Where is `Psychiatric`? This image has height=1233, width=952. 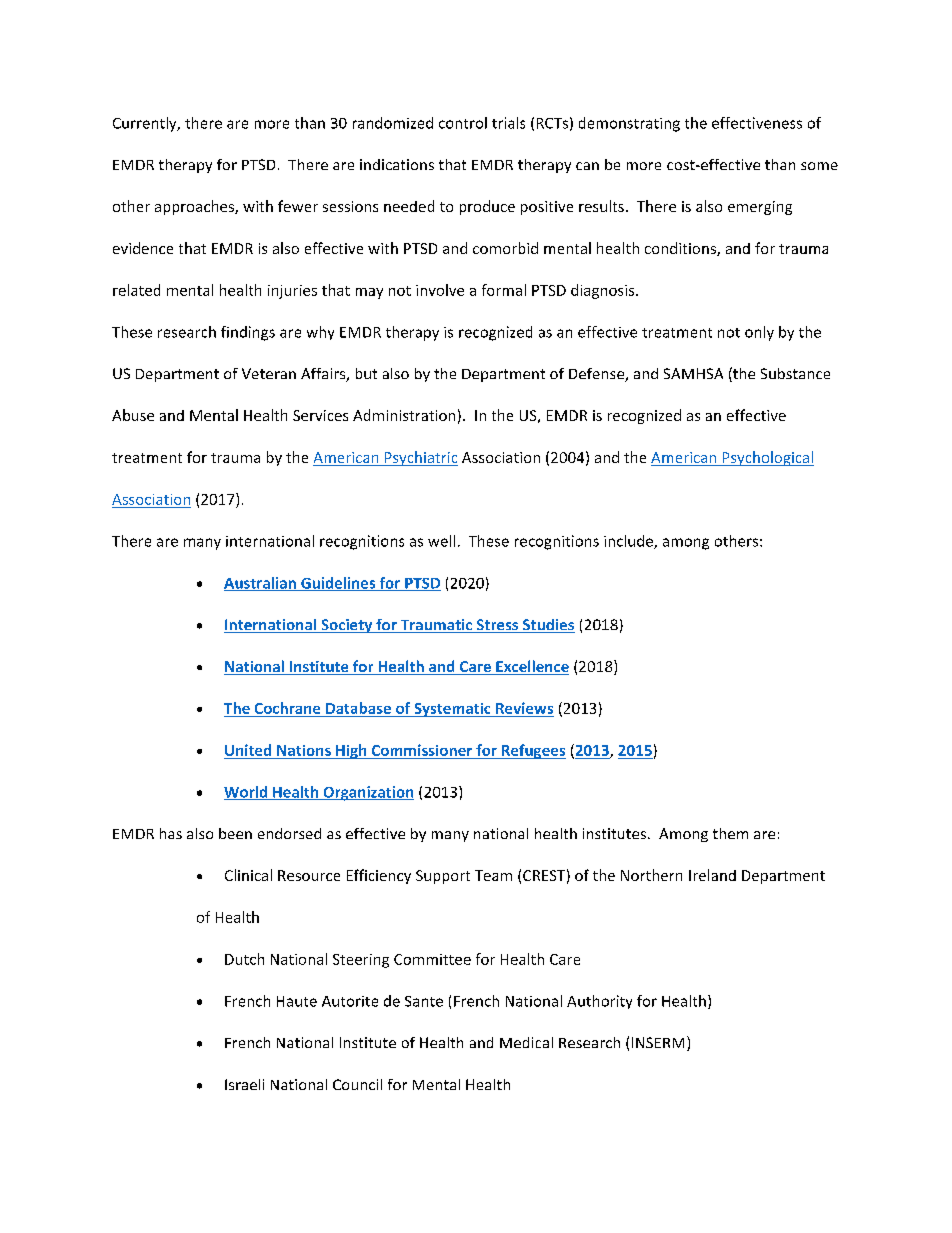
Psychiatric is located at coordinates (420, 458).
